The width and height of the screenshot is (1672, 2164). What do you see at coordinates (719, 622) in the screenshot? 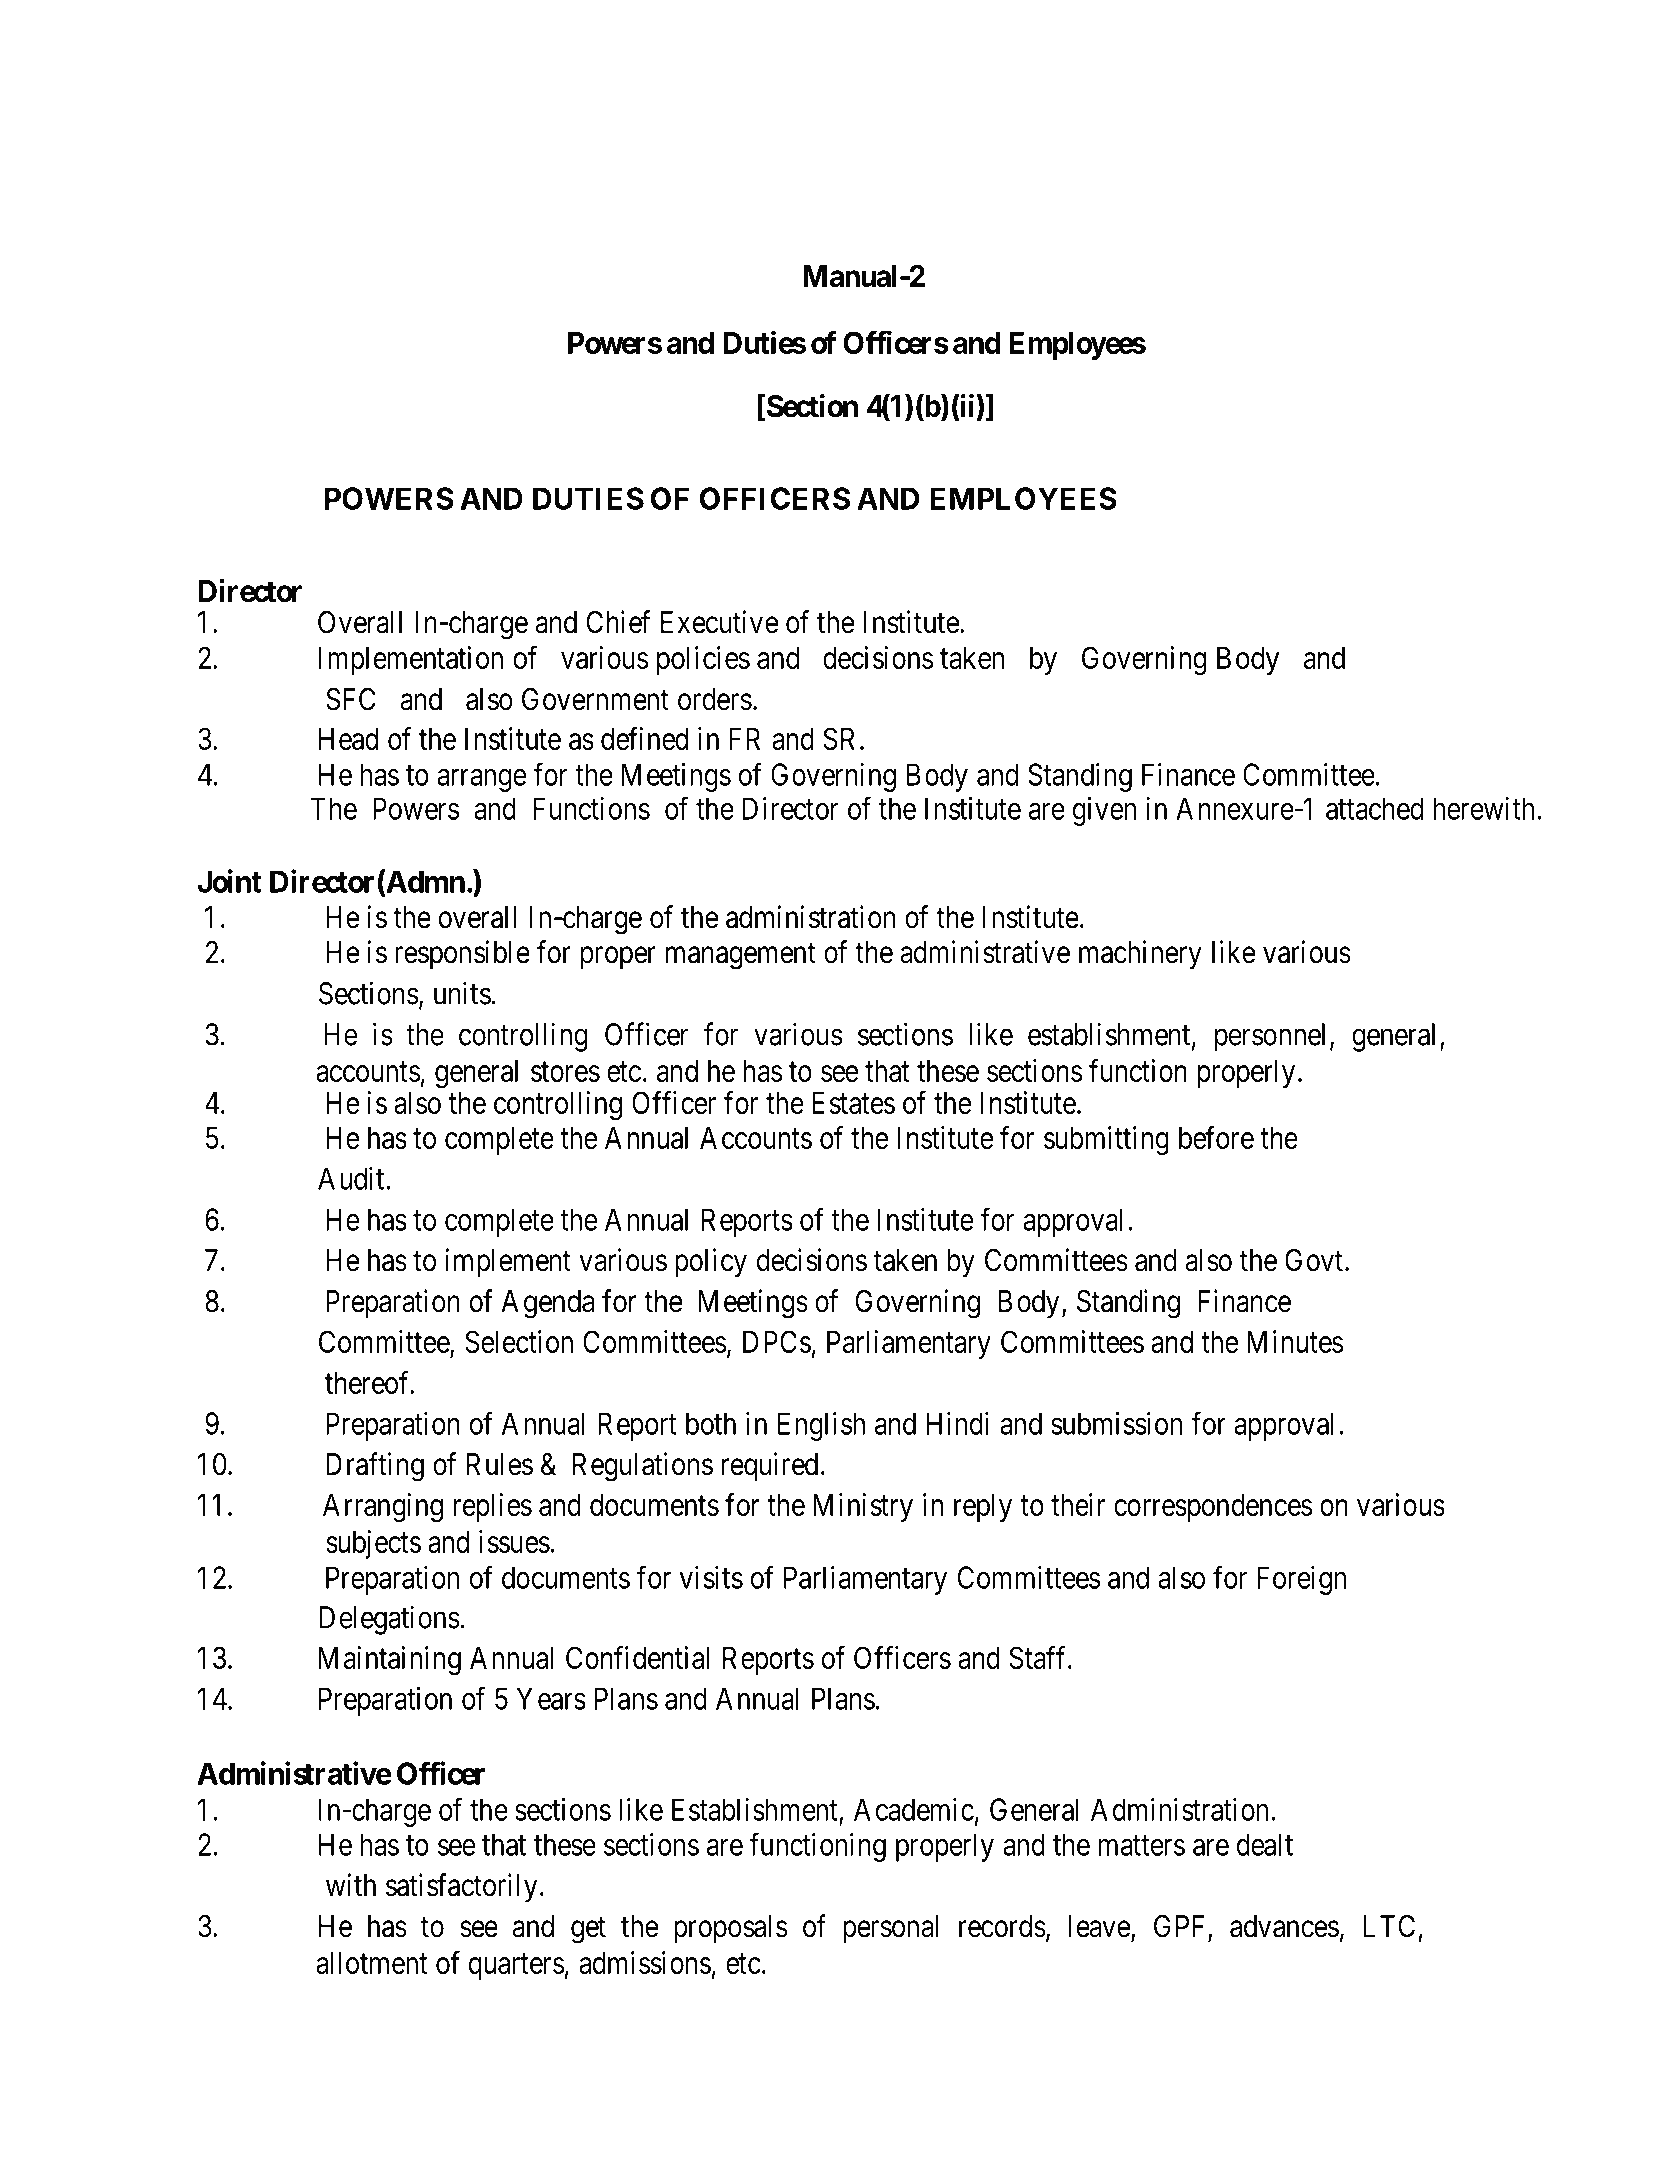
I see `Executive` at bounding box center [719, 622].
